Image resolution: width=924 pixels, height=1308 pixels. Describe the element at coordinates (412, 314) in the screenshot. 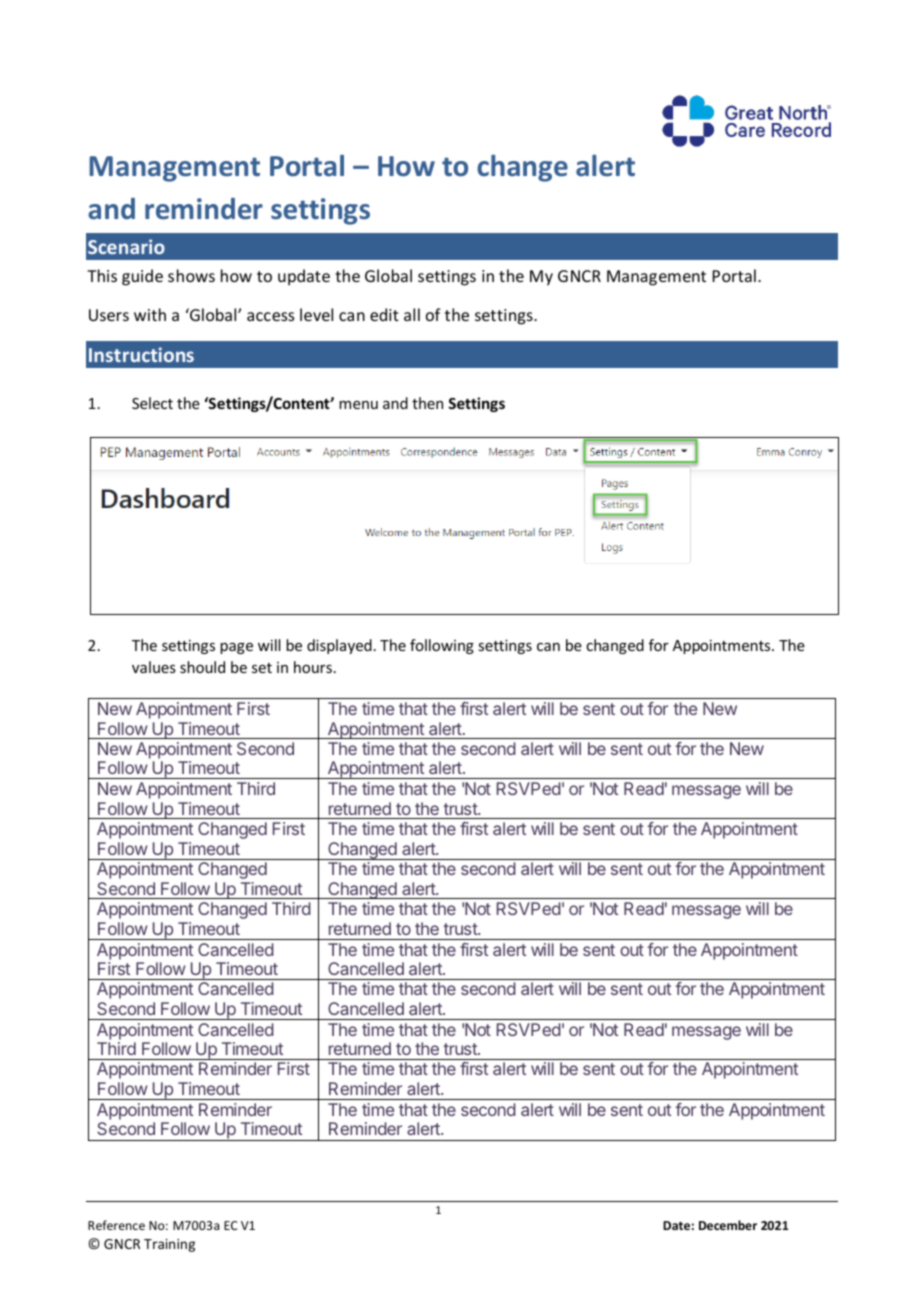

I see `all` at that location.
